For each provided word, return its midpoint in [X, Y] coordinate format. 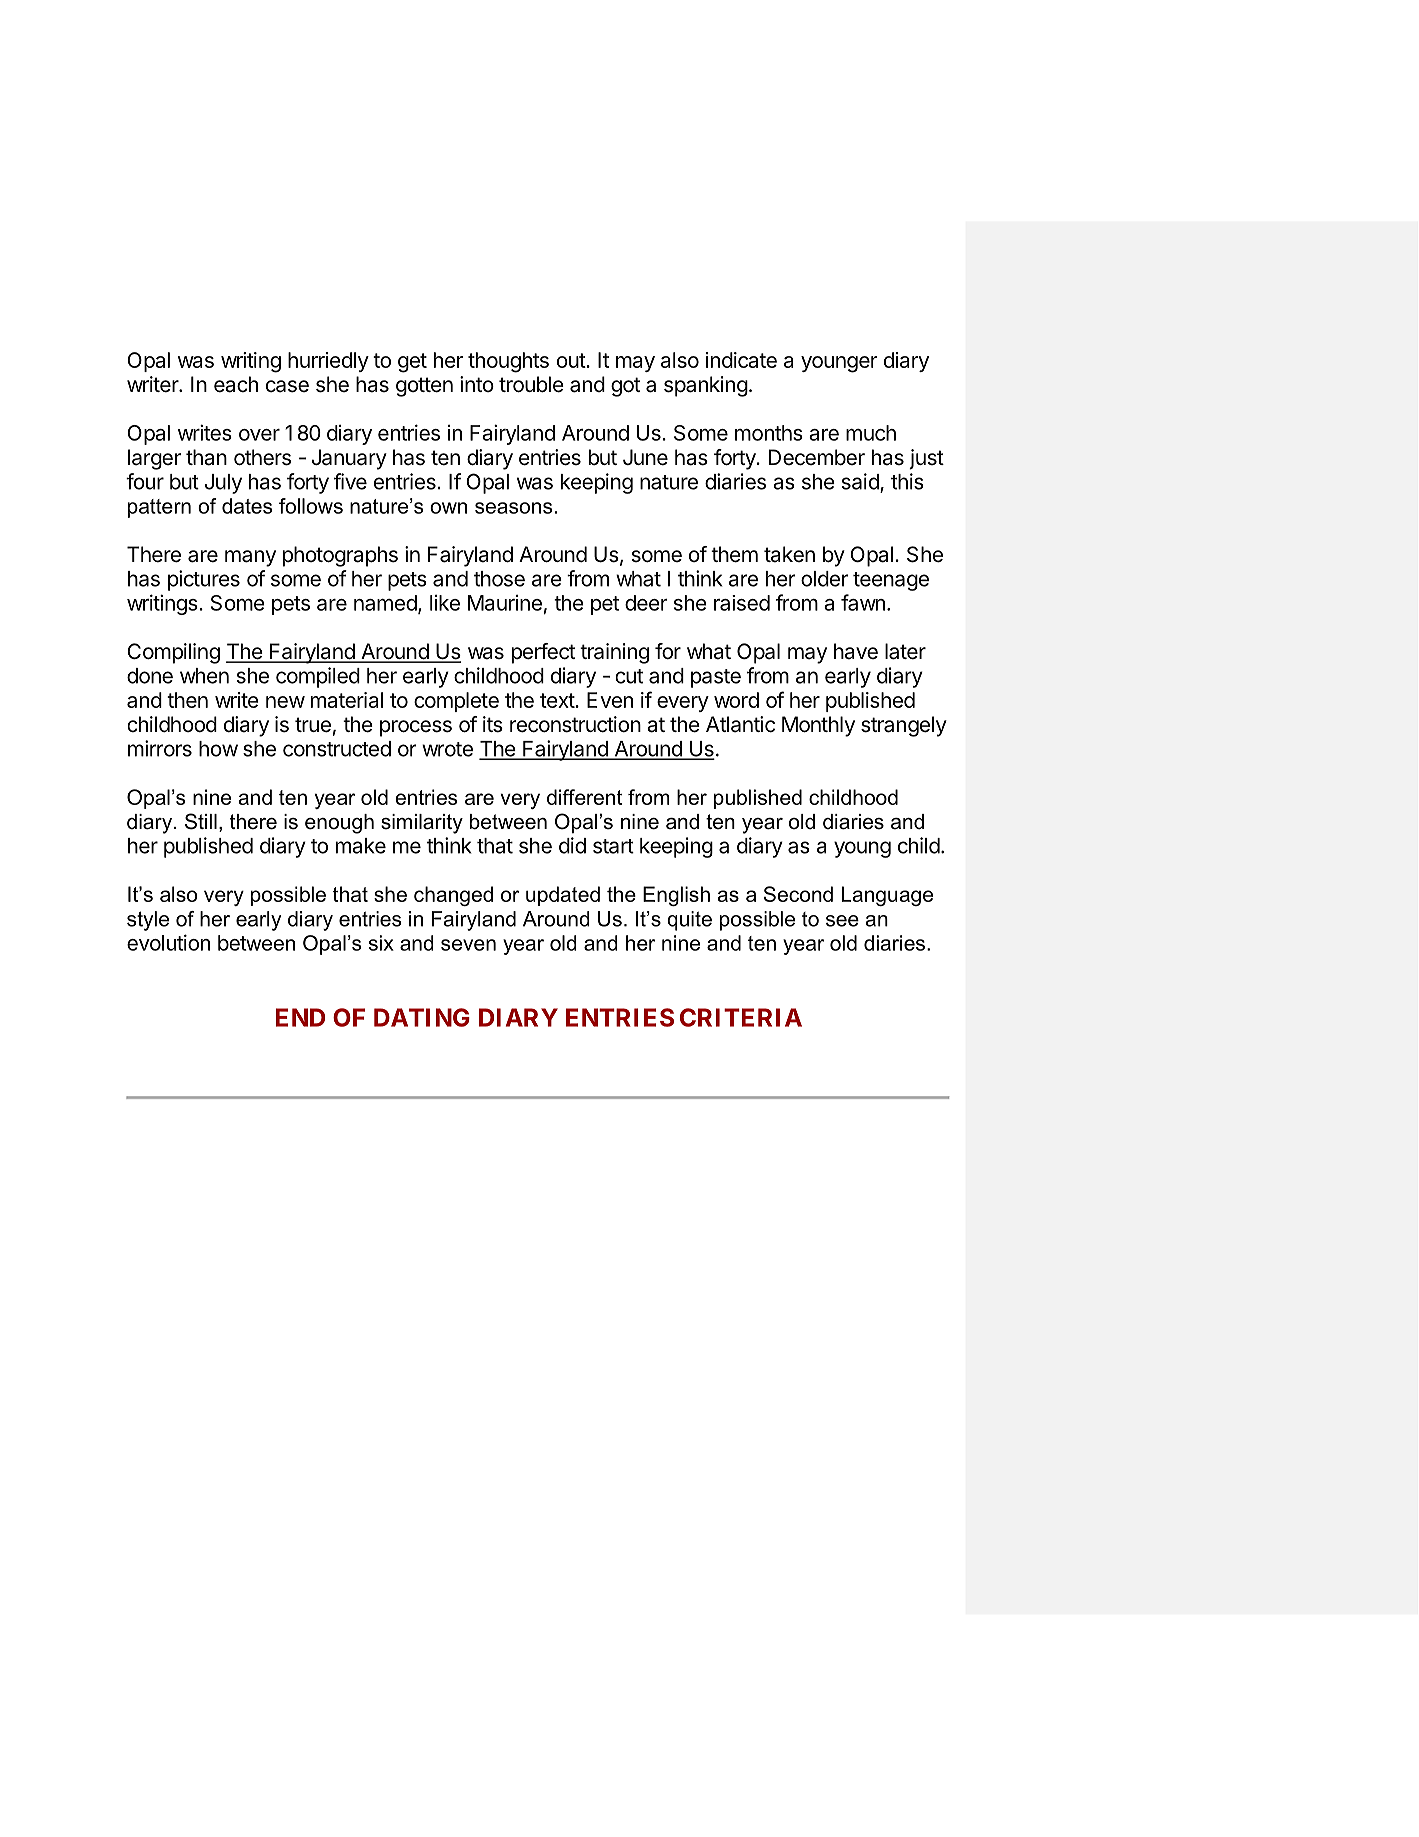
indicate [741, 360]
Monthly [818, 726]
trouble [531, 384]
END [300, 1017]
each [236, 384]
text [558, 700]
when [204, 676]
